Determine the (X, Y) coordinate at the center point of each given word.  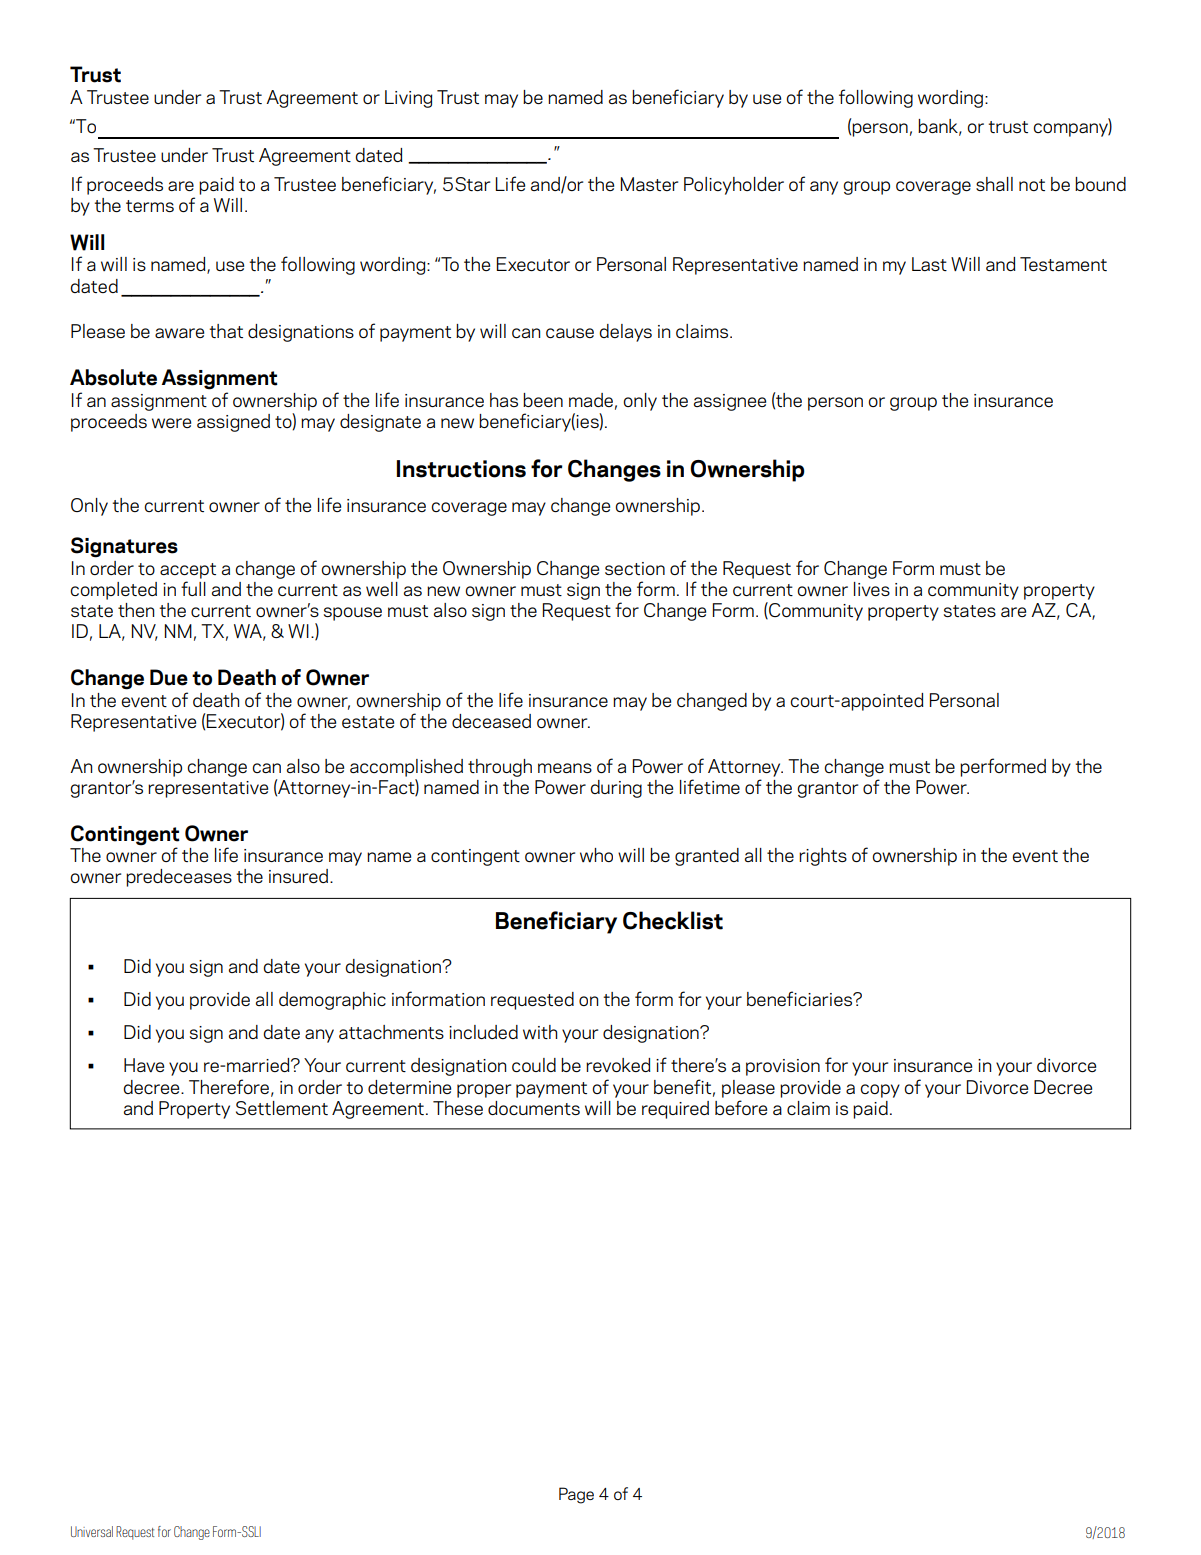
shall (994, 184)
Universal (92, 1531)
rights (823, 857)
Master (649, 184)
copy (880, 1091)
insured (300, 876)
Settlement (282, 1108)
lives (872, 589)
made (591, 400)
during (616, 789)
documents (534, 1108)
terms (150, 206)
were (171, 423)
